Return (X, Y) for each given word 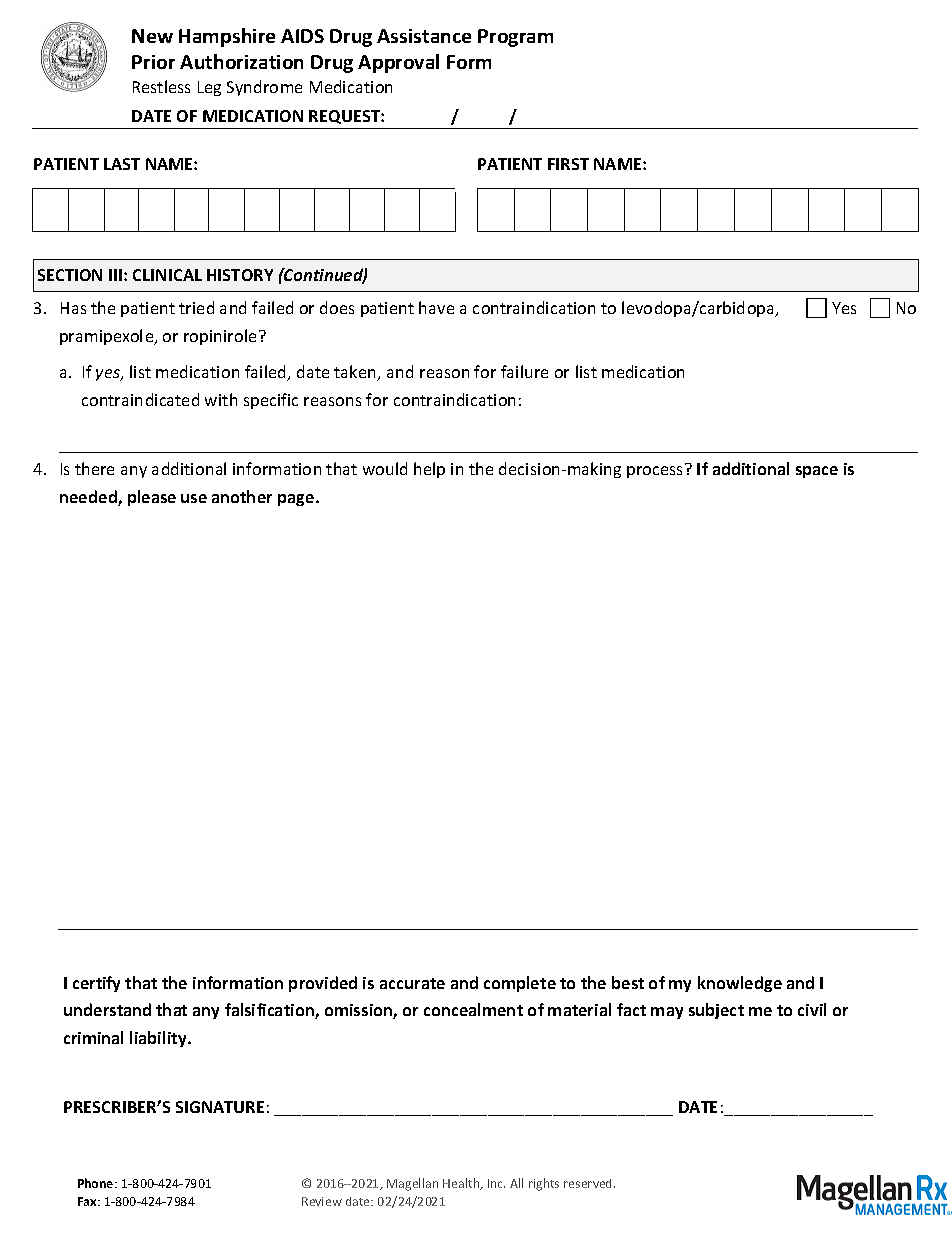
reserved (589, 1183)
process (654, 472)
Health (462, 1184)
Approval (398, 63)
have (436, 307)
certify (96, 984)
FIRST (568, 164)
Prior (153, 62)
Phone (97, 1183)
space (817, 472)
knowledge (740, 984)
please (152, 498)
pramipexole (108, 337)
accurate (412, 983)
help (429, 470)
